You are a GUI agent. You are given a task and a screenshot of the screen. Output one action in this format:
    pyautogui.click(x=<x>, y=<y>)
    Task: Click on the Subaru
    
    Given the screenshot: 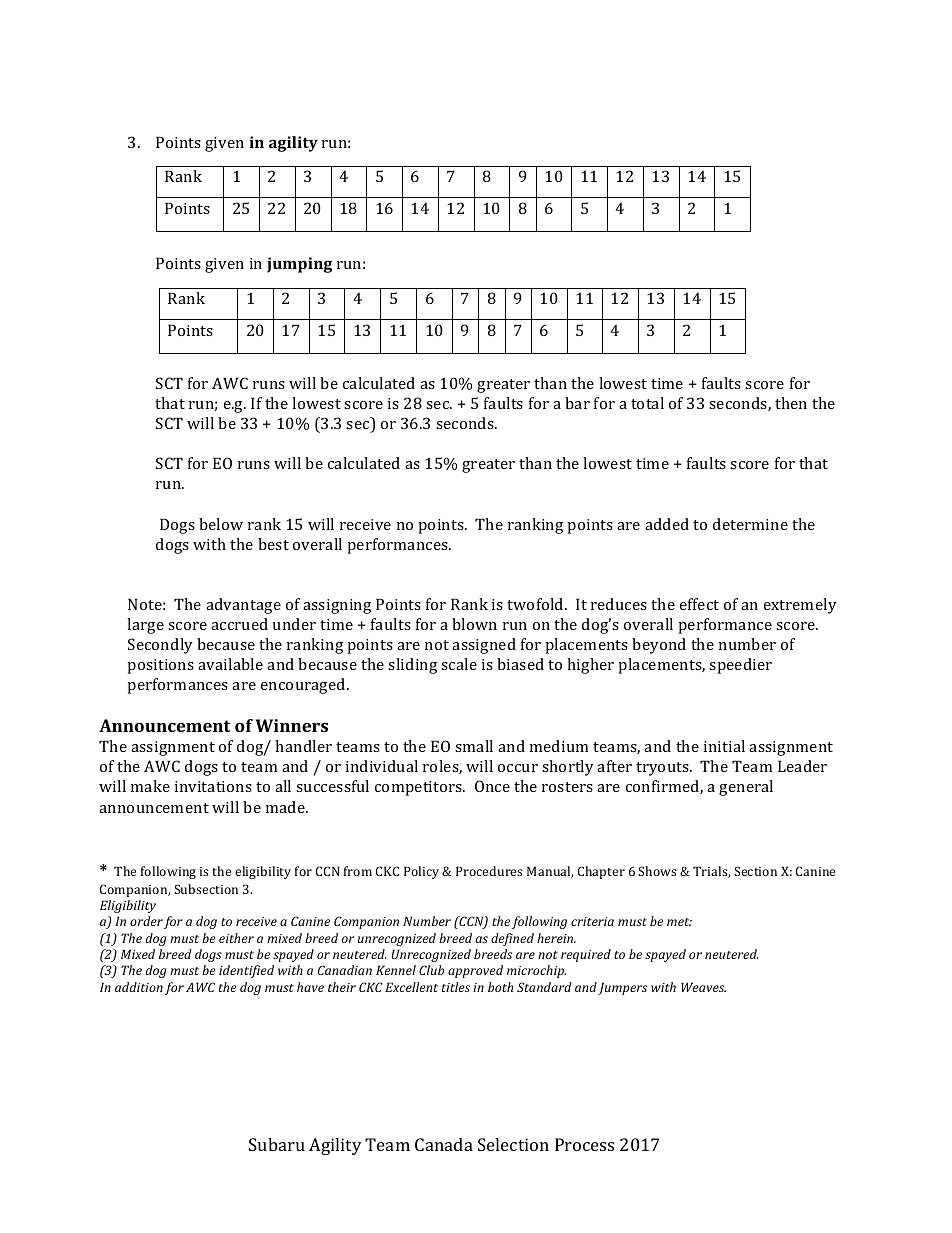 What is the action you would take?
    pyautogui.click(x=277, y=1144)
